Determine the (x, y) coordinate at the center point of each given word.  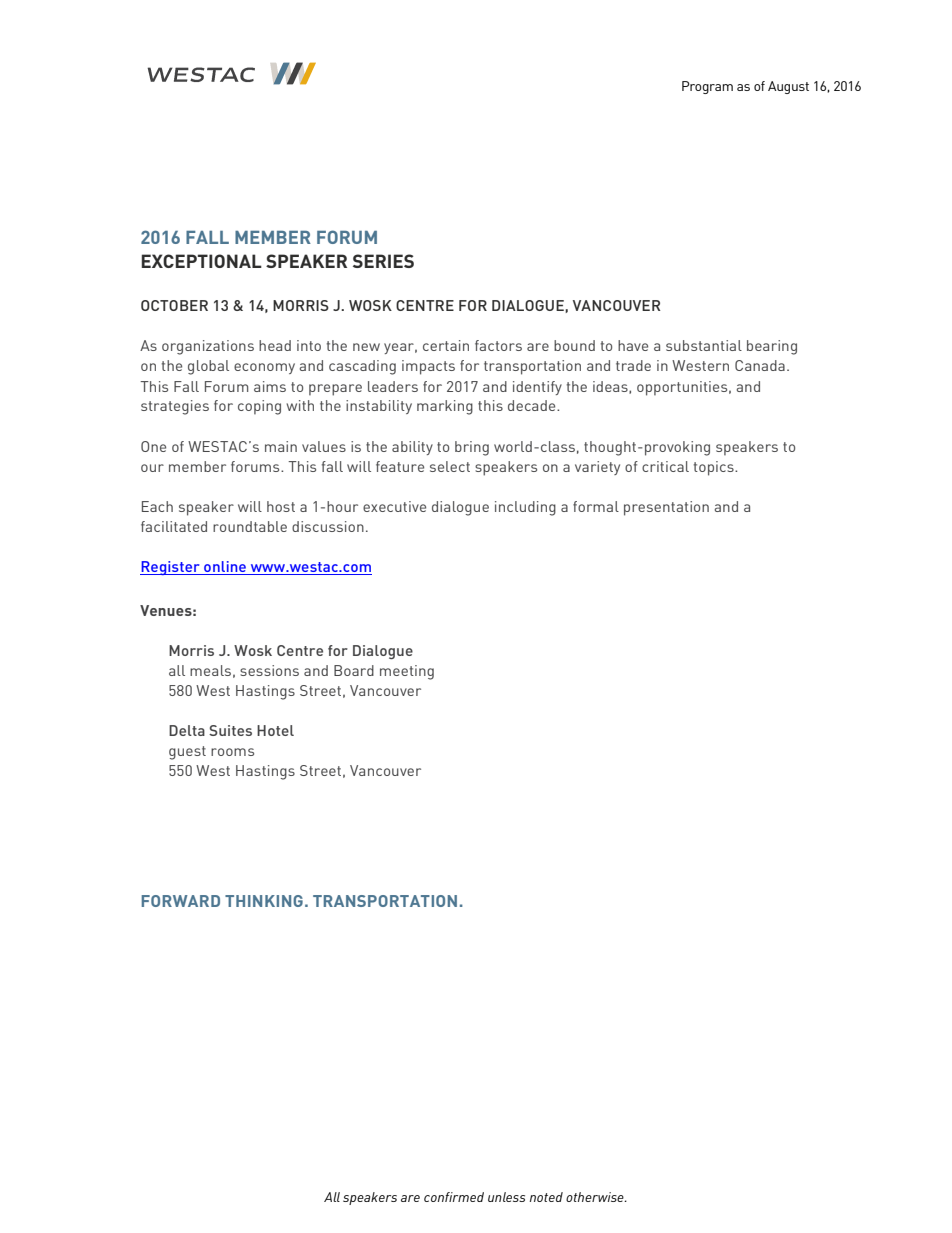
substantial (704, 345)
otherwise (596, 1197)
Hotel (275, 730)
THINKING (264, 901)
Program (707, 87)
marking (445, 407)
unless (506, 1197)
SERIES (383, 261)
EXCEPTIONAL (202, 261)
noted (546, 1197)
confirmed (454, 1197)
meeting (407, 672)
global (208, 367)
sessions (269, 670)
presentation (666, 508)
